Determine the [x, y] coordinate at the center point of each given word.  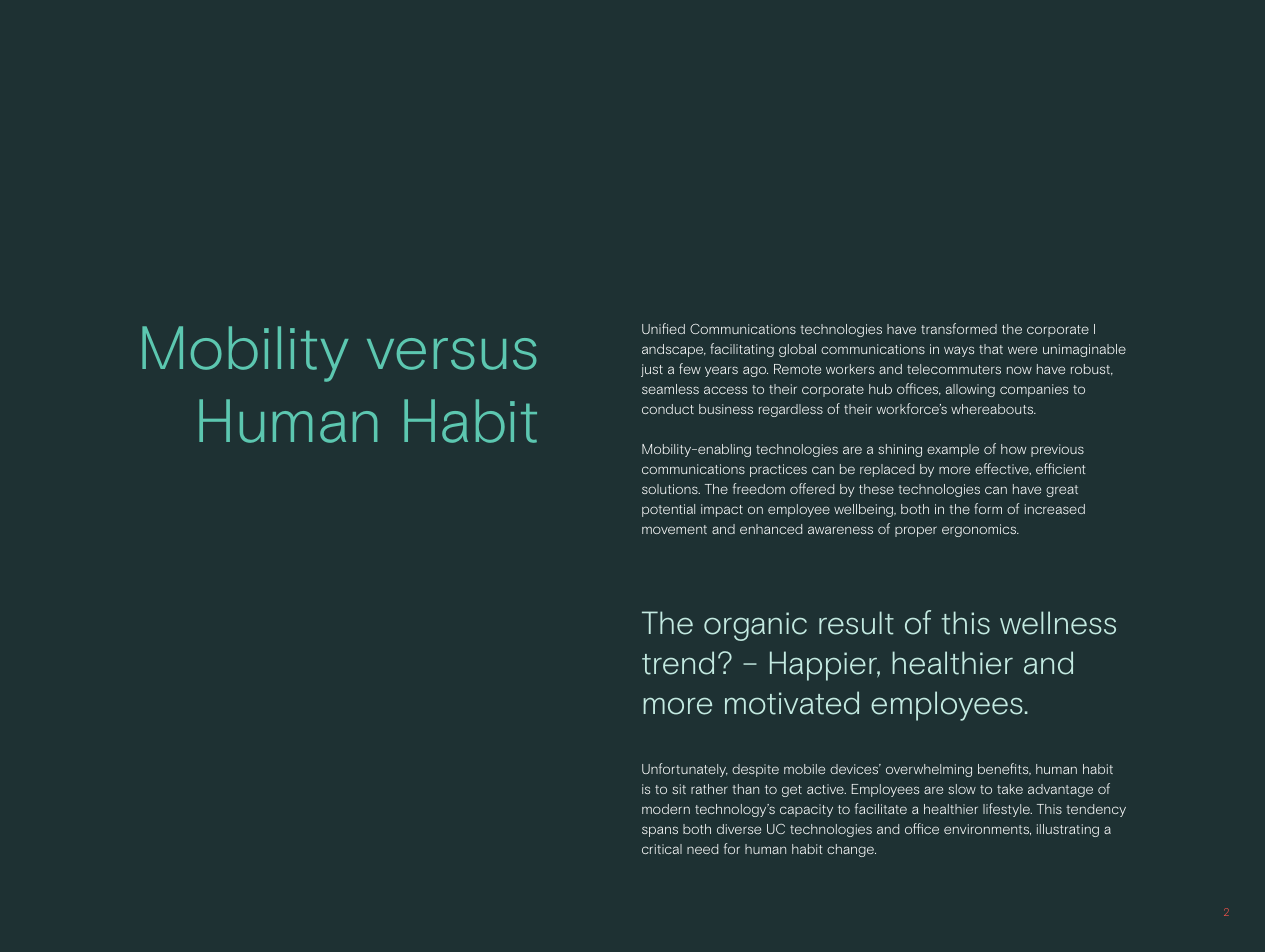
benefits [1004, 769]
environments [987, 829]
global [797, 350]
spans [660, 831]
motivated [792, 703]
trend [678, 663]
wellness [1058, 623]
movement [674, 529]
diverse [739, 829]
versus [452, 354]
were [1022, 350]
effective [1003, 469]
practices [778, 470]
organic [755, 626]
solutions [671, 489]
